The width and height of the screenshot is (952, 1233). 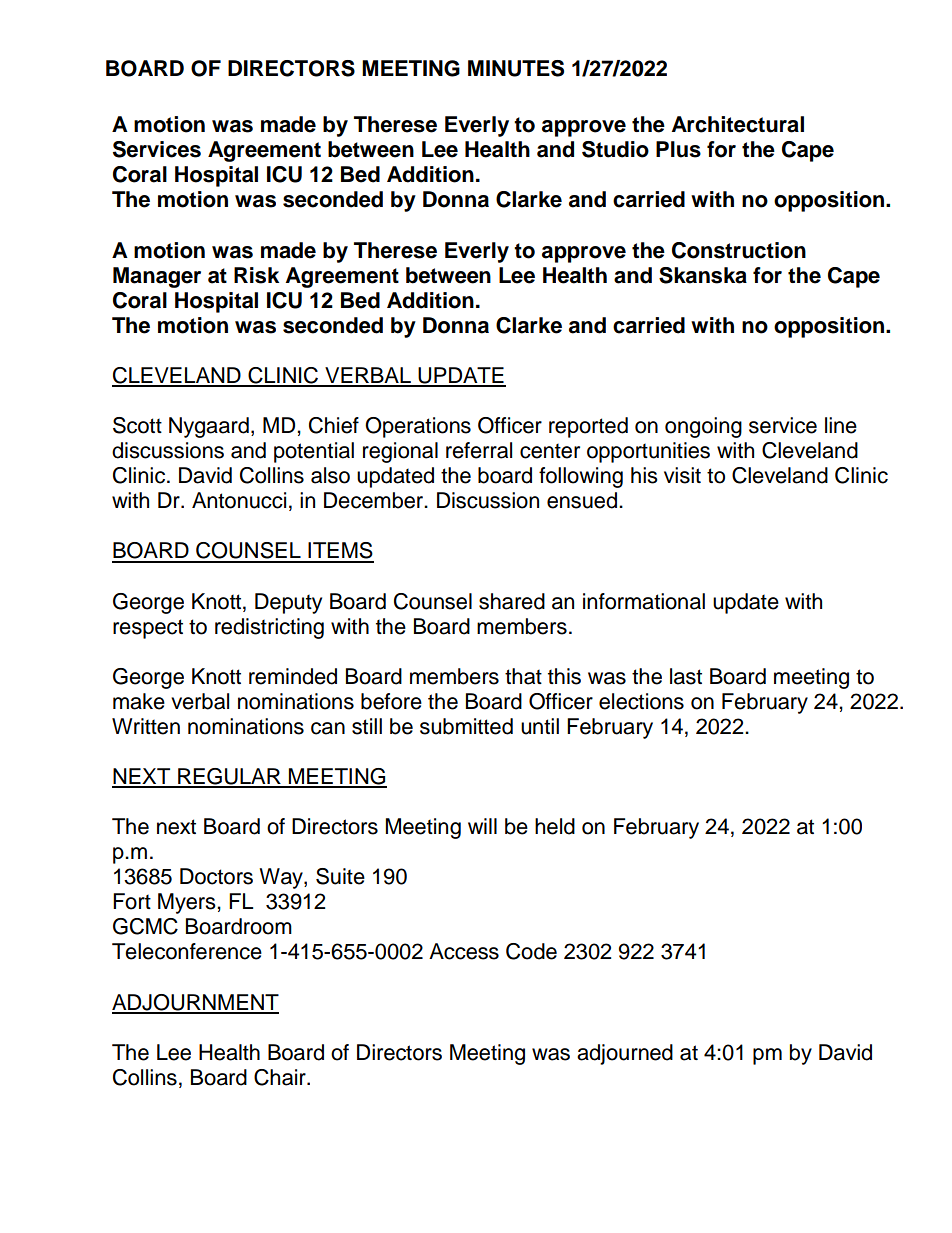 I want to click on MINUTES, so click(x=516, y=68).
